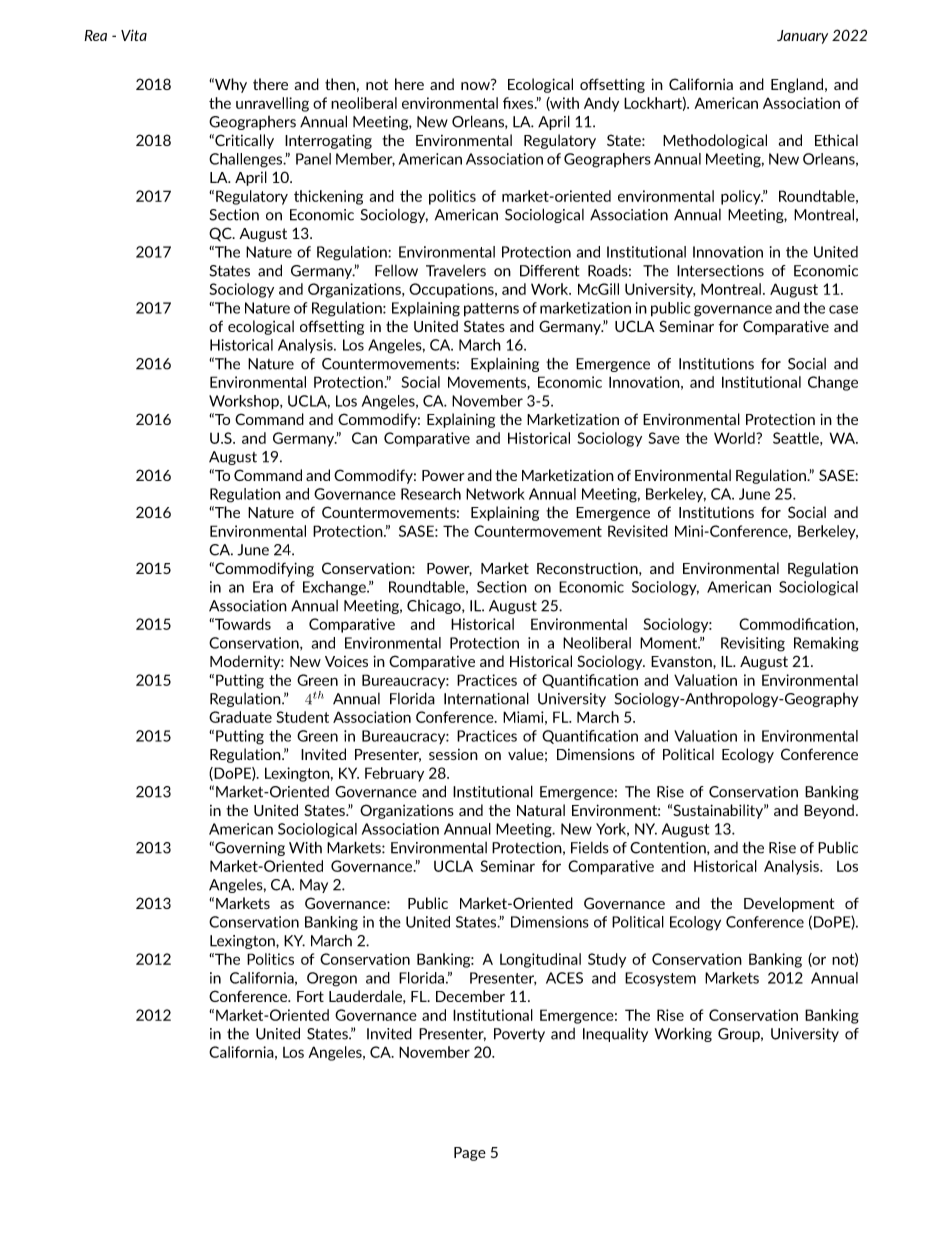 The width and height of the image is (952, 1233). Describe the element at coordinates (753, 644) in the image. I see `Revisiting` at that location.
